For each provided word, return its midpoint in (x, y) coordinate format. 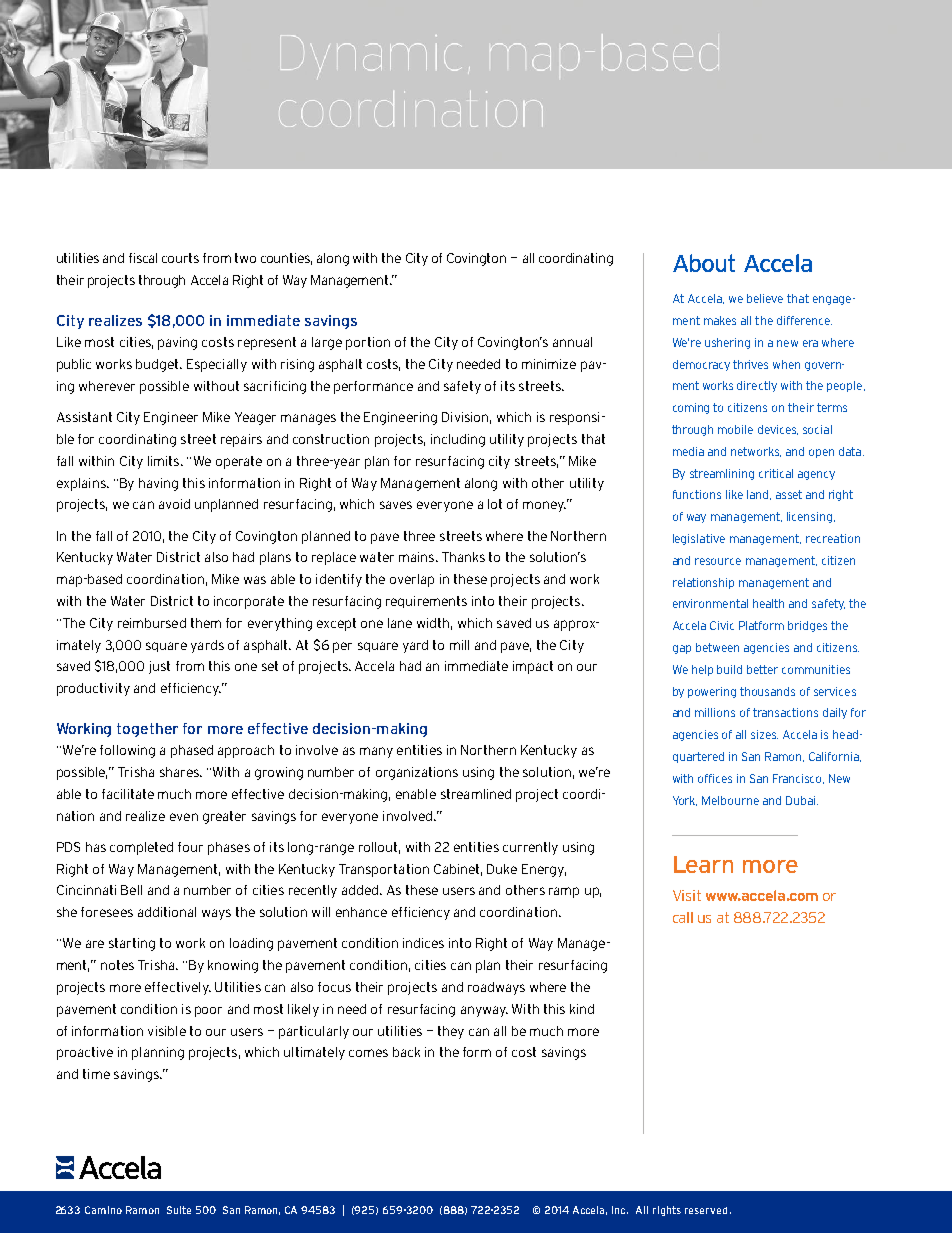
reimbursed (152, 623)
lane (400, 623)
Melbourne (730, 800)
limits (165, 461)
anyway (484, 1011)
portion (368, 343)
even (184, 817)
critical (776, 473)
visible (167, 1031)
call (683, 917)
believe (765, 298)
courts (180, 258)
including (458, 440)
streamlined (476, 794)
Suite (179, 1210)
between (717, 647)
